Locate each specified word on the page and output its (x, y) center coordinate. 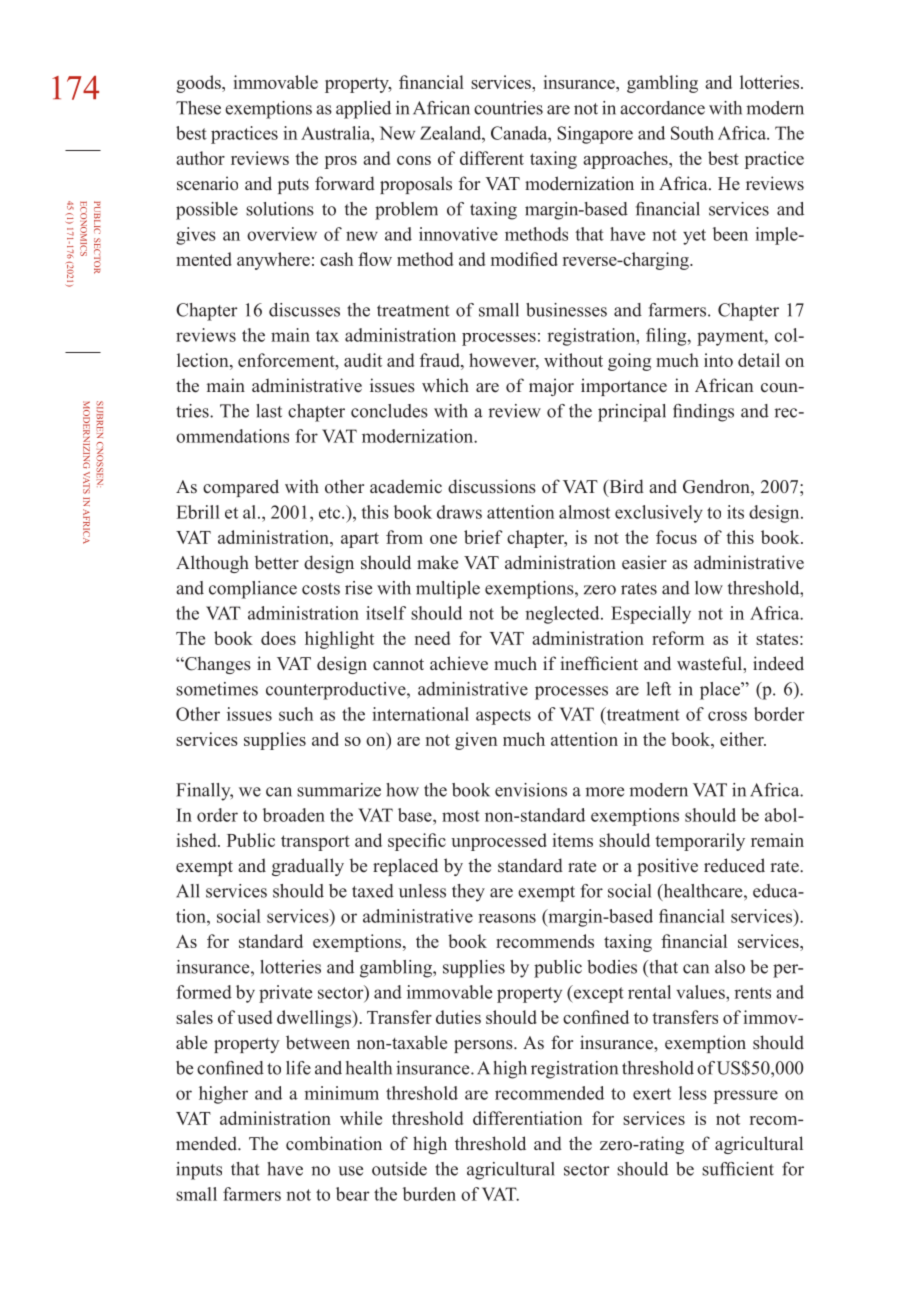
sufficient (738, 1169)
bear (353, 1194)
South (692, 133)
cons (414, 160)
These (198, 108)
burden (429, 1194)
